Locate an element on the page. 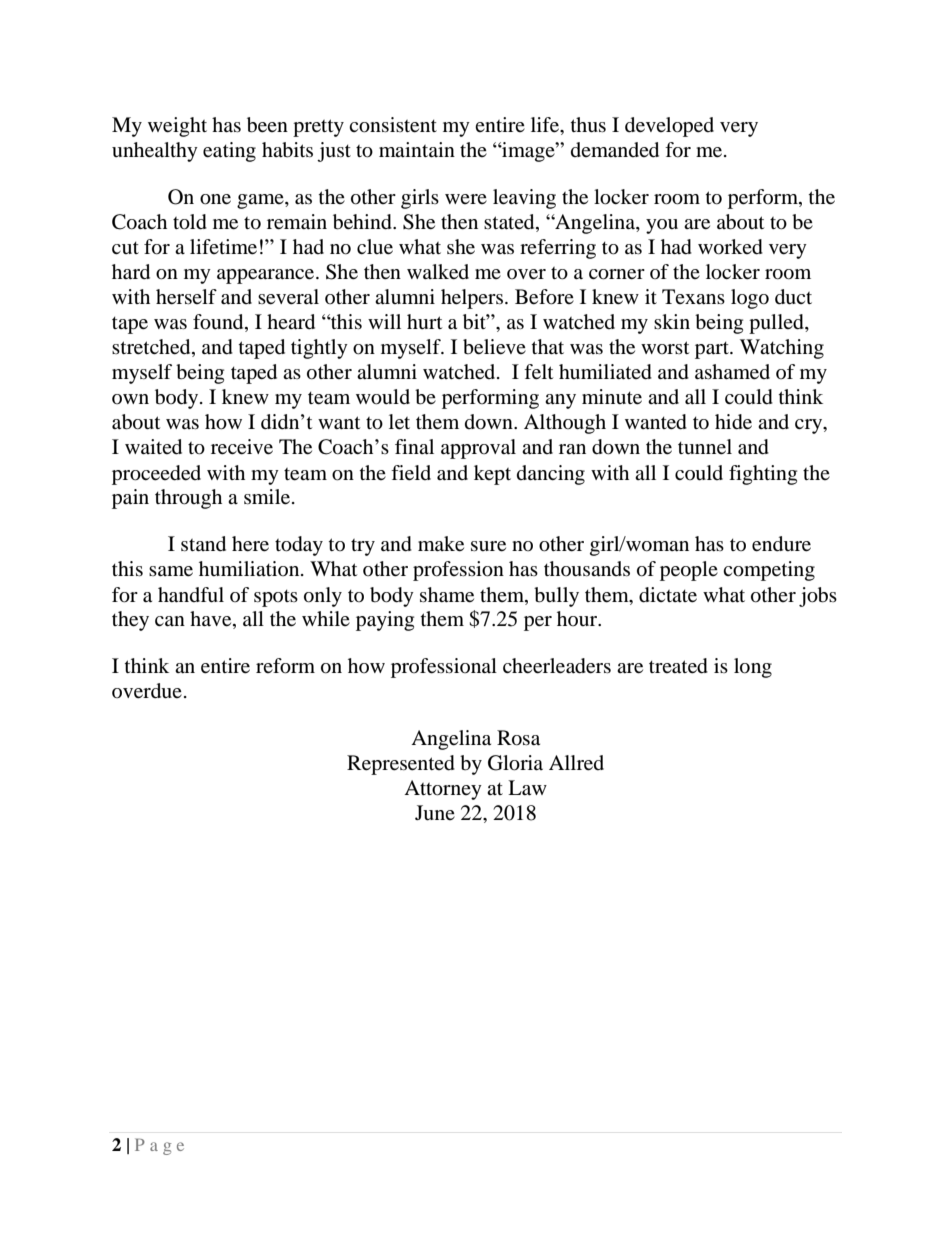 The image size is (952, 1233). maintain is located at coordinates (417, 149).
